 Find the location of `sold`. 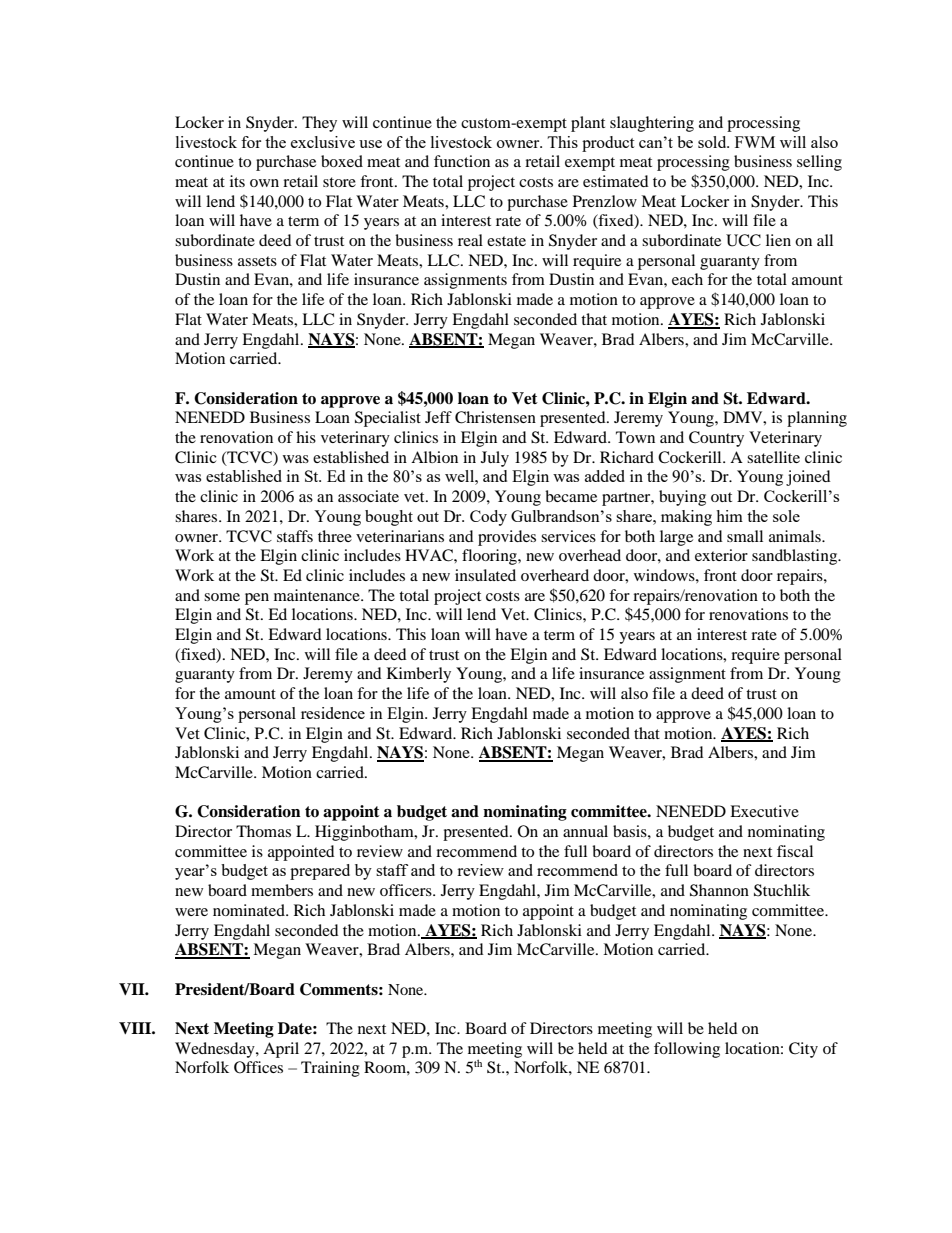

sold is located at coordinates (713, 142).
